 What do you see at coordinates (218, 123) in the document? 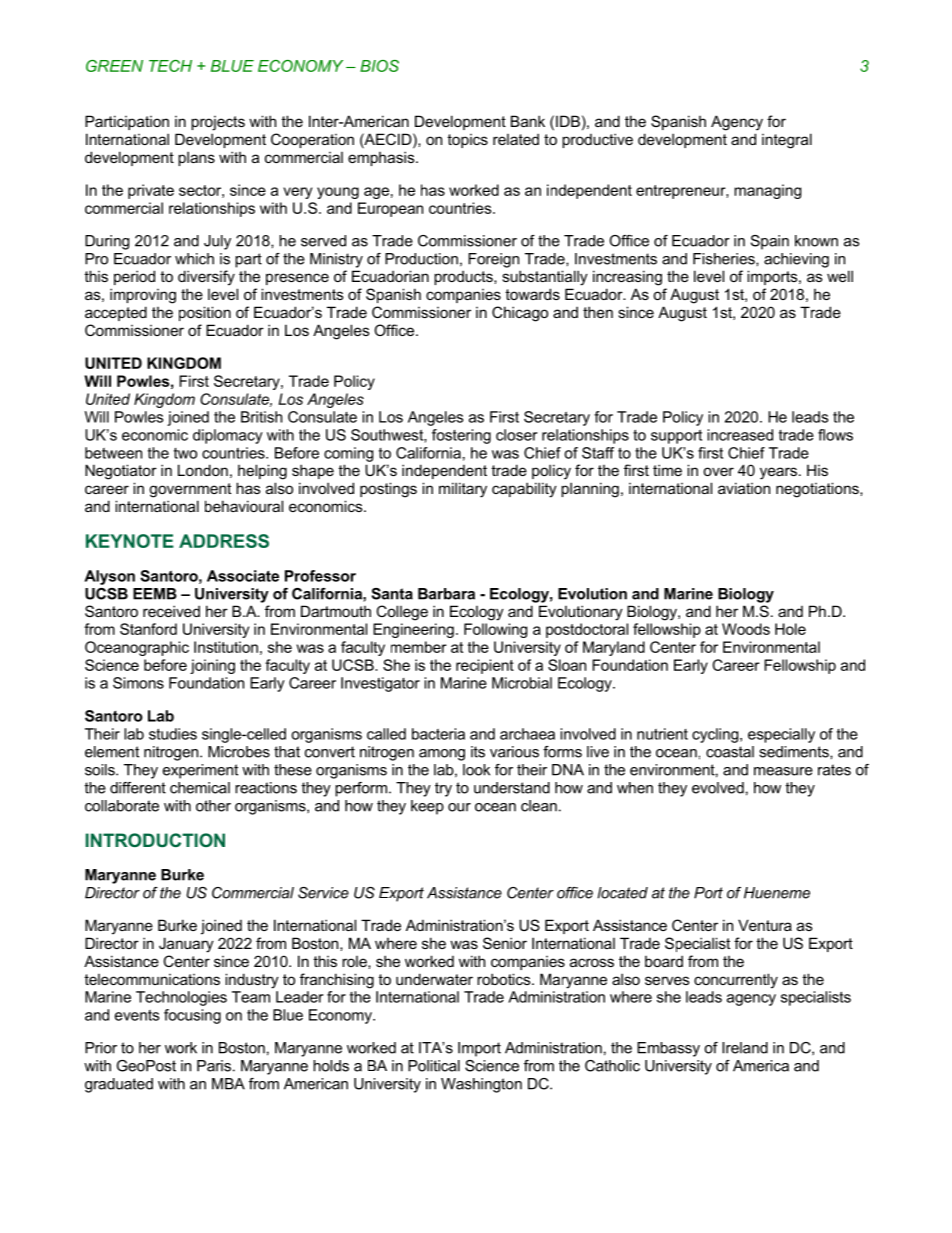
I see `projects` at bounding box center [218, 123].
